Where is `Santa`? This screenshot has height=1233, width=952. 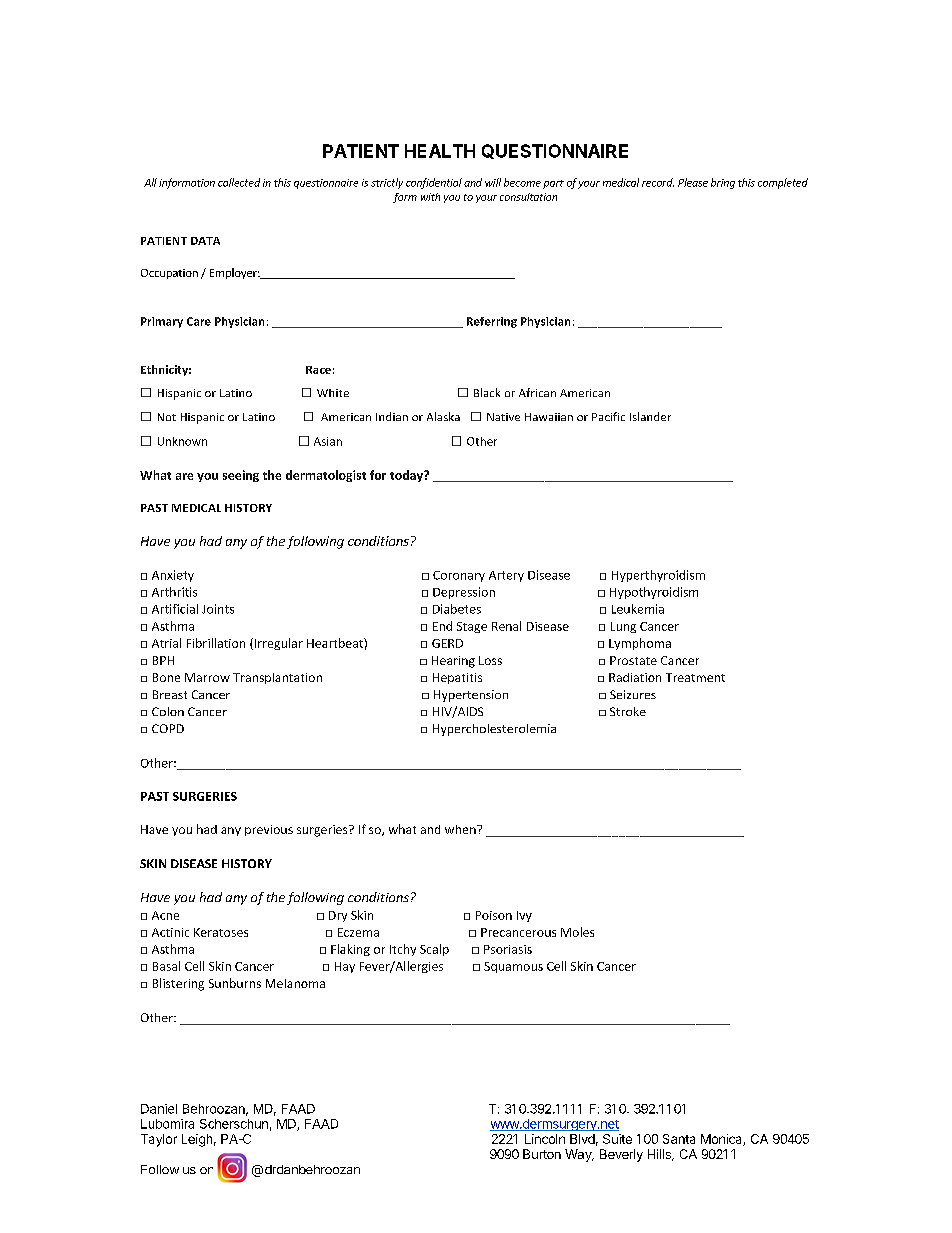
Santa is located at coordinates (679, 1139).
